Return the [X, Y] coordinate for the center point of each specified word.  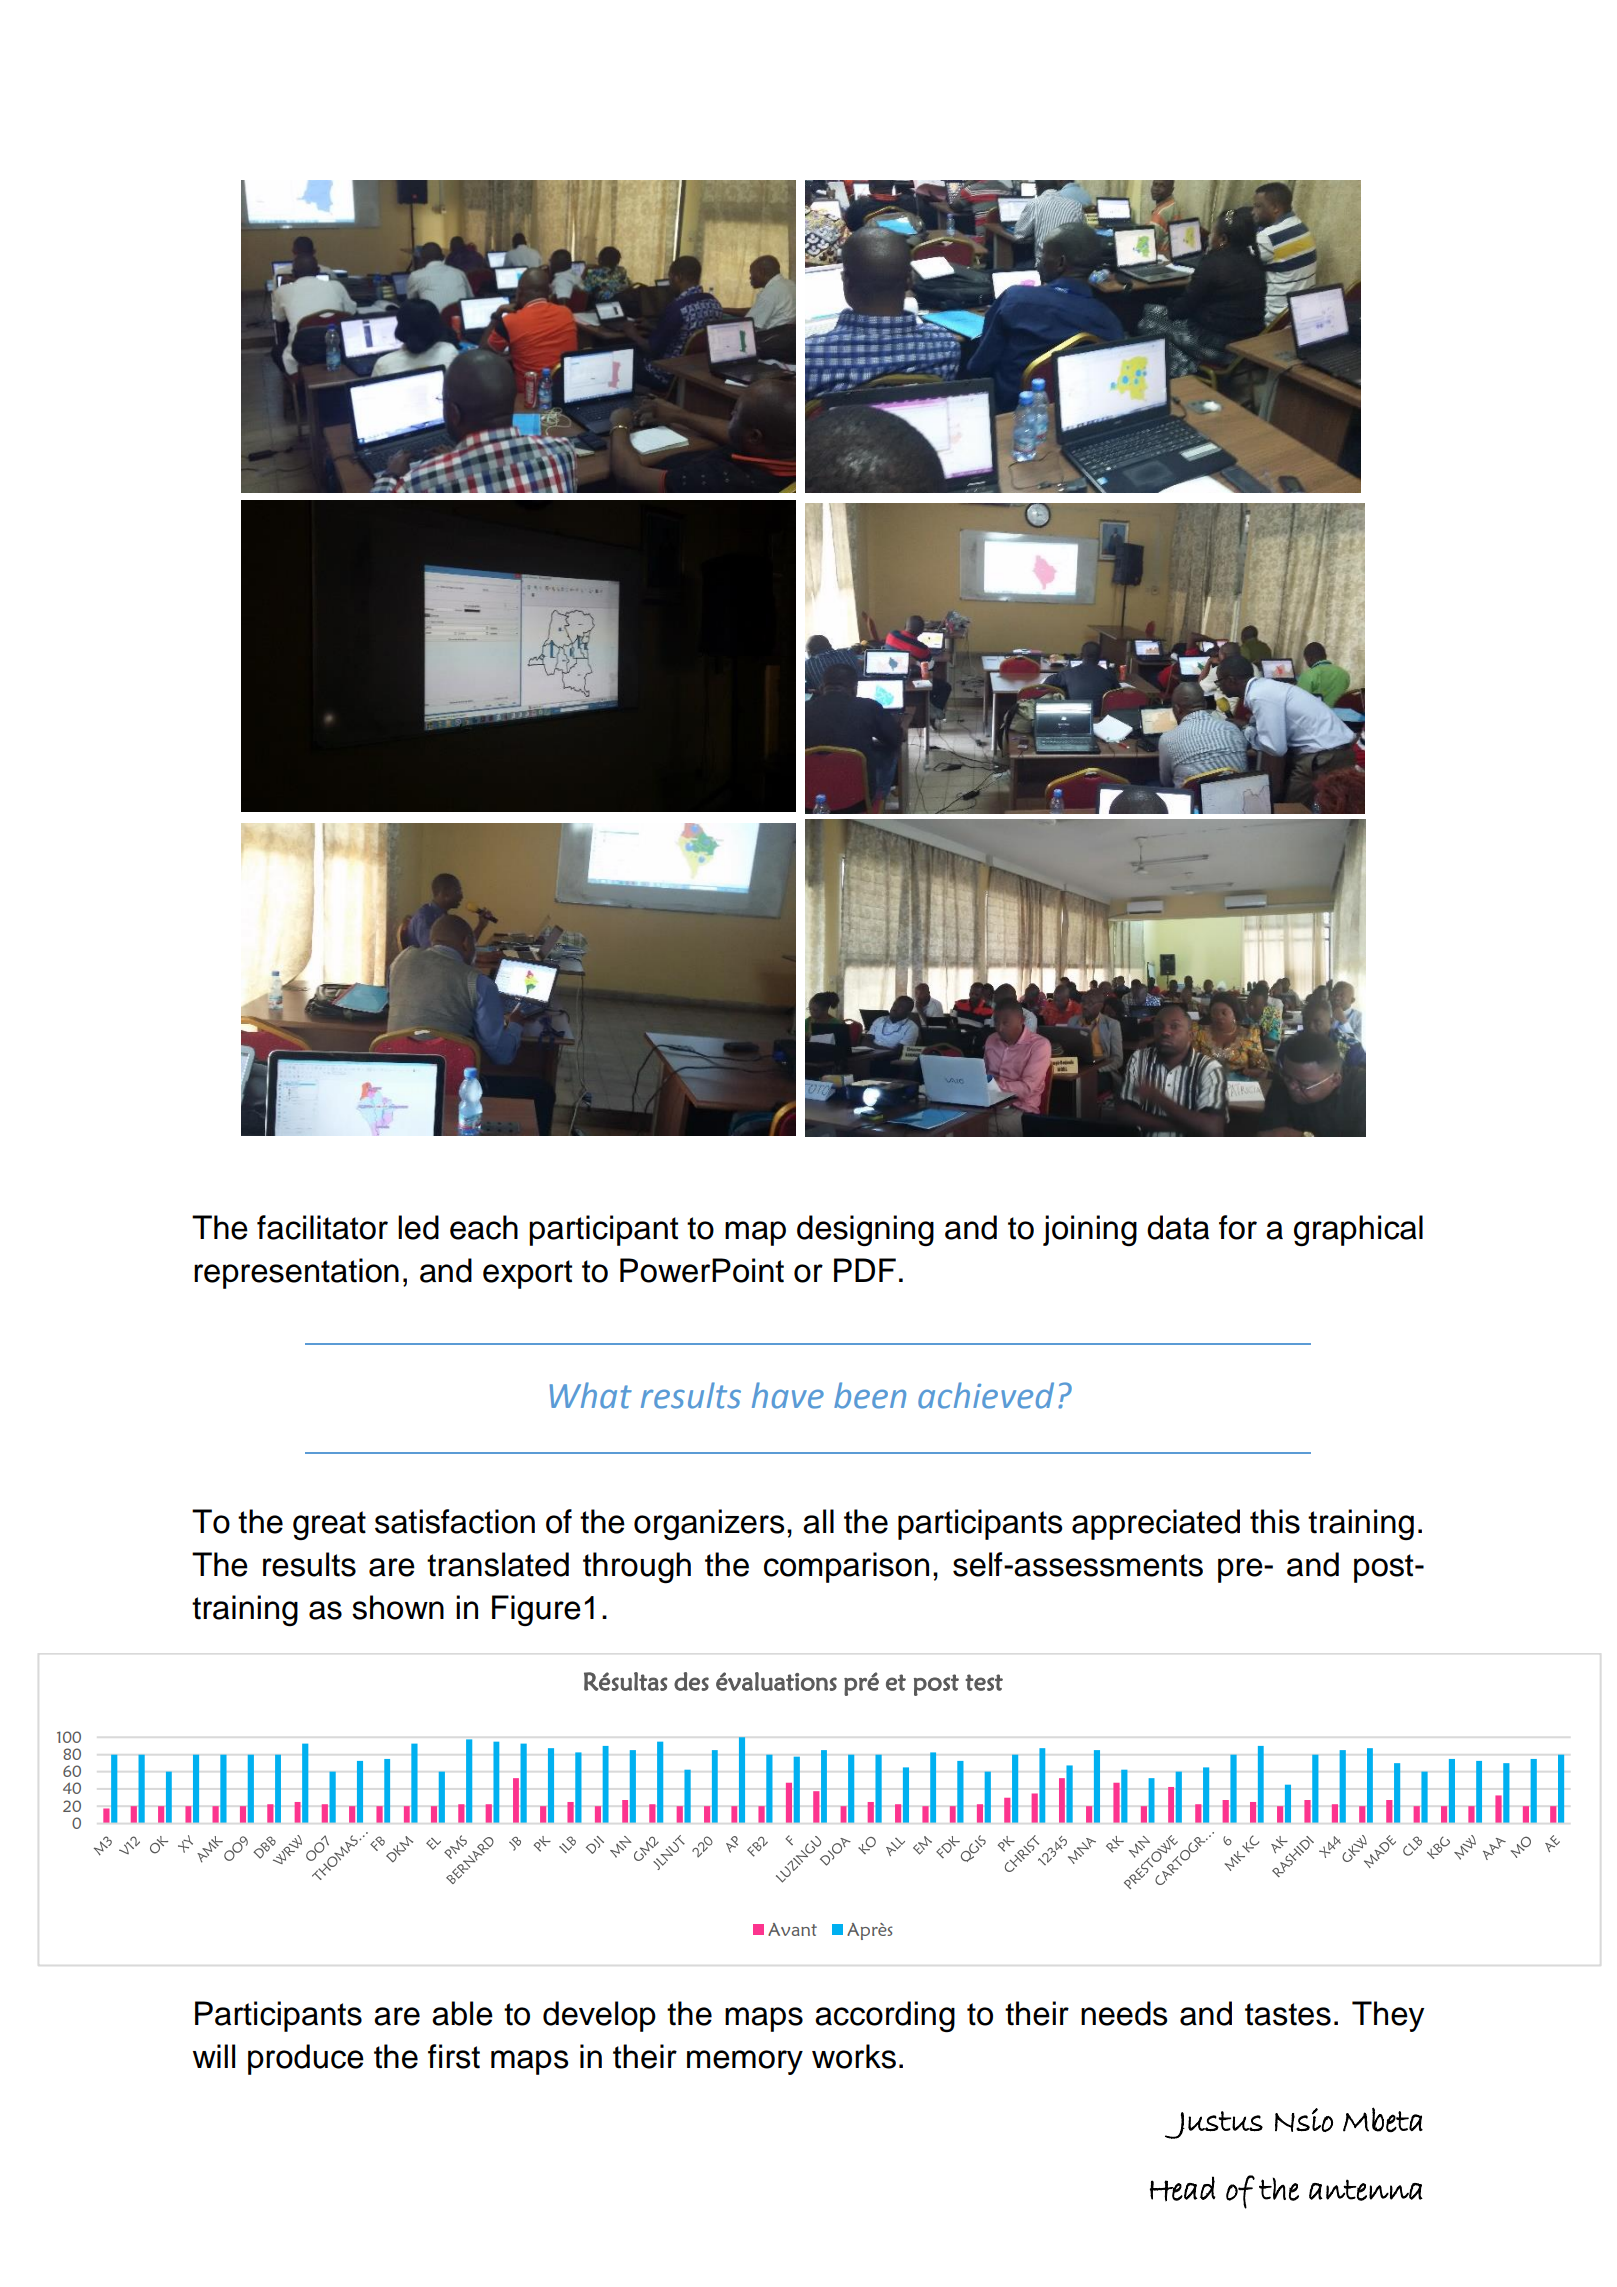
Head [1182, 2189]
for [1238, 1227]
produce [306, 2059]
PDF [865, 1270]
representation [296, 1273]
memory [745, 2062]
